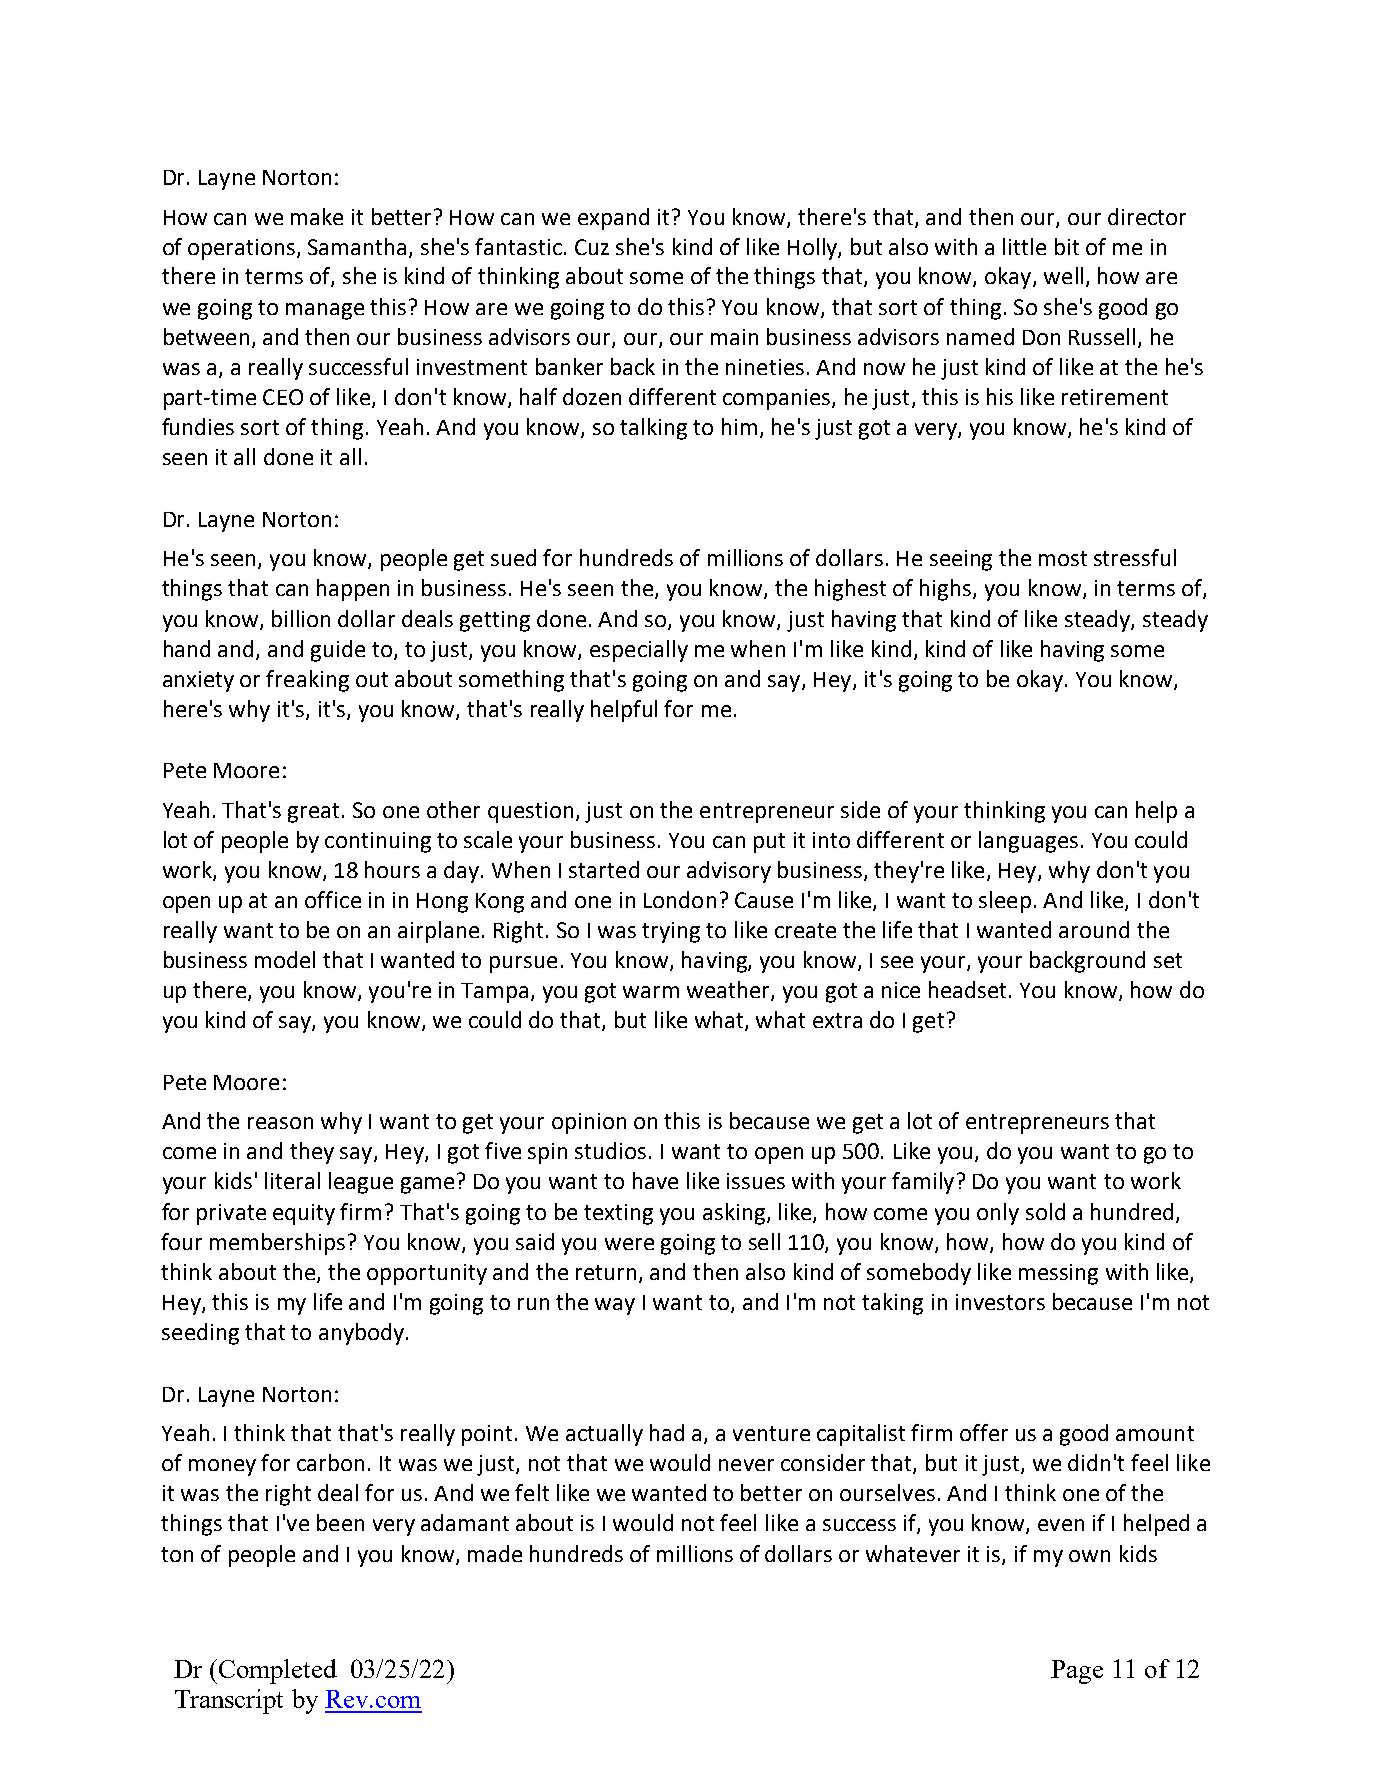 The width and height of the screenshot is (1374, 1778). What do you see at coordinates (1000, 1302) in the screenshot?
I see `investors` at bounding box center [1000, 1302].
